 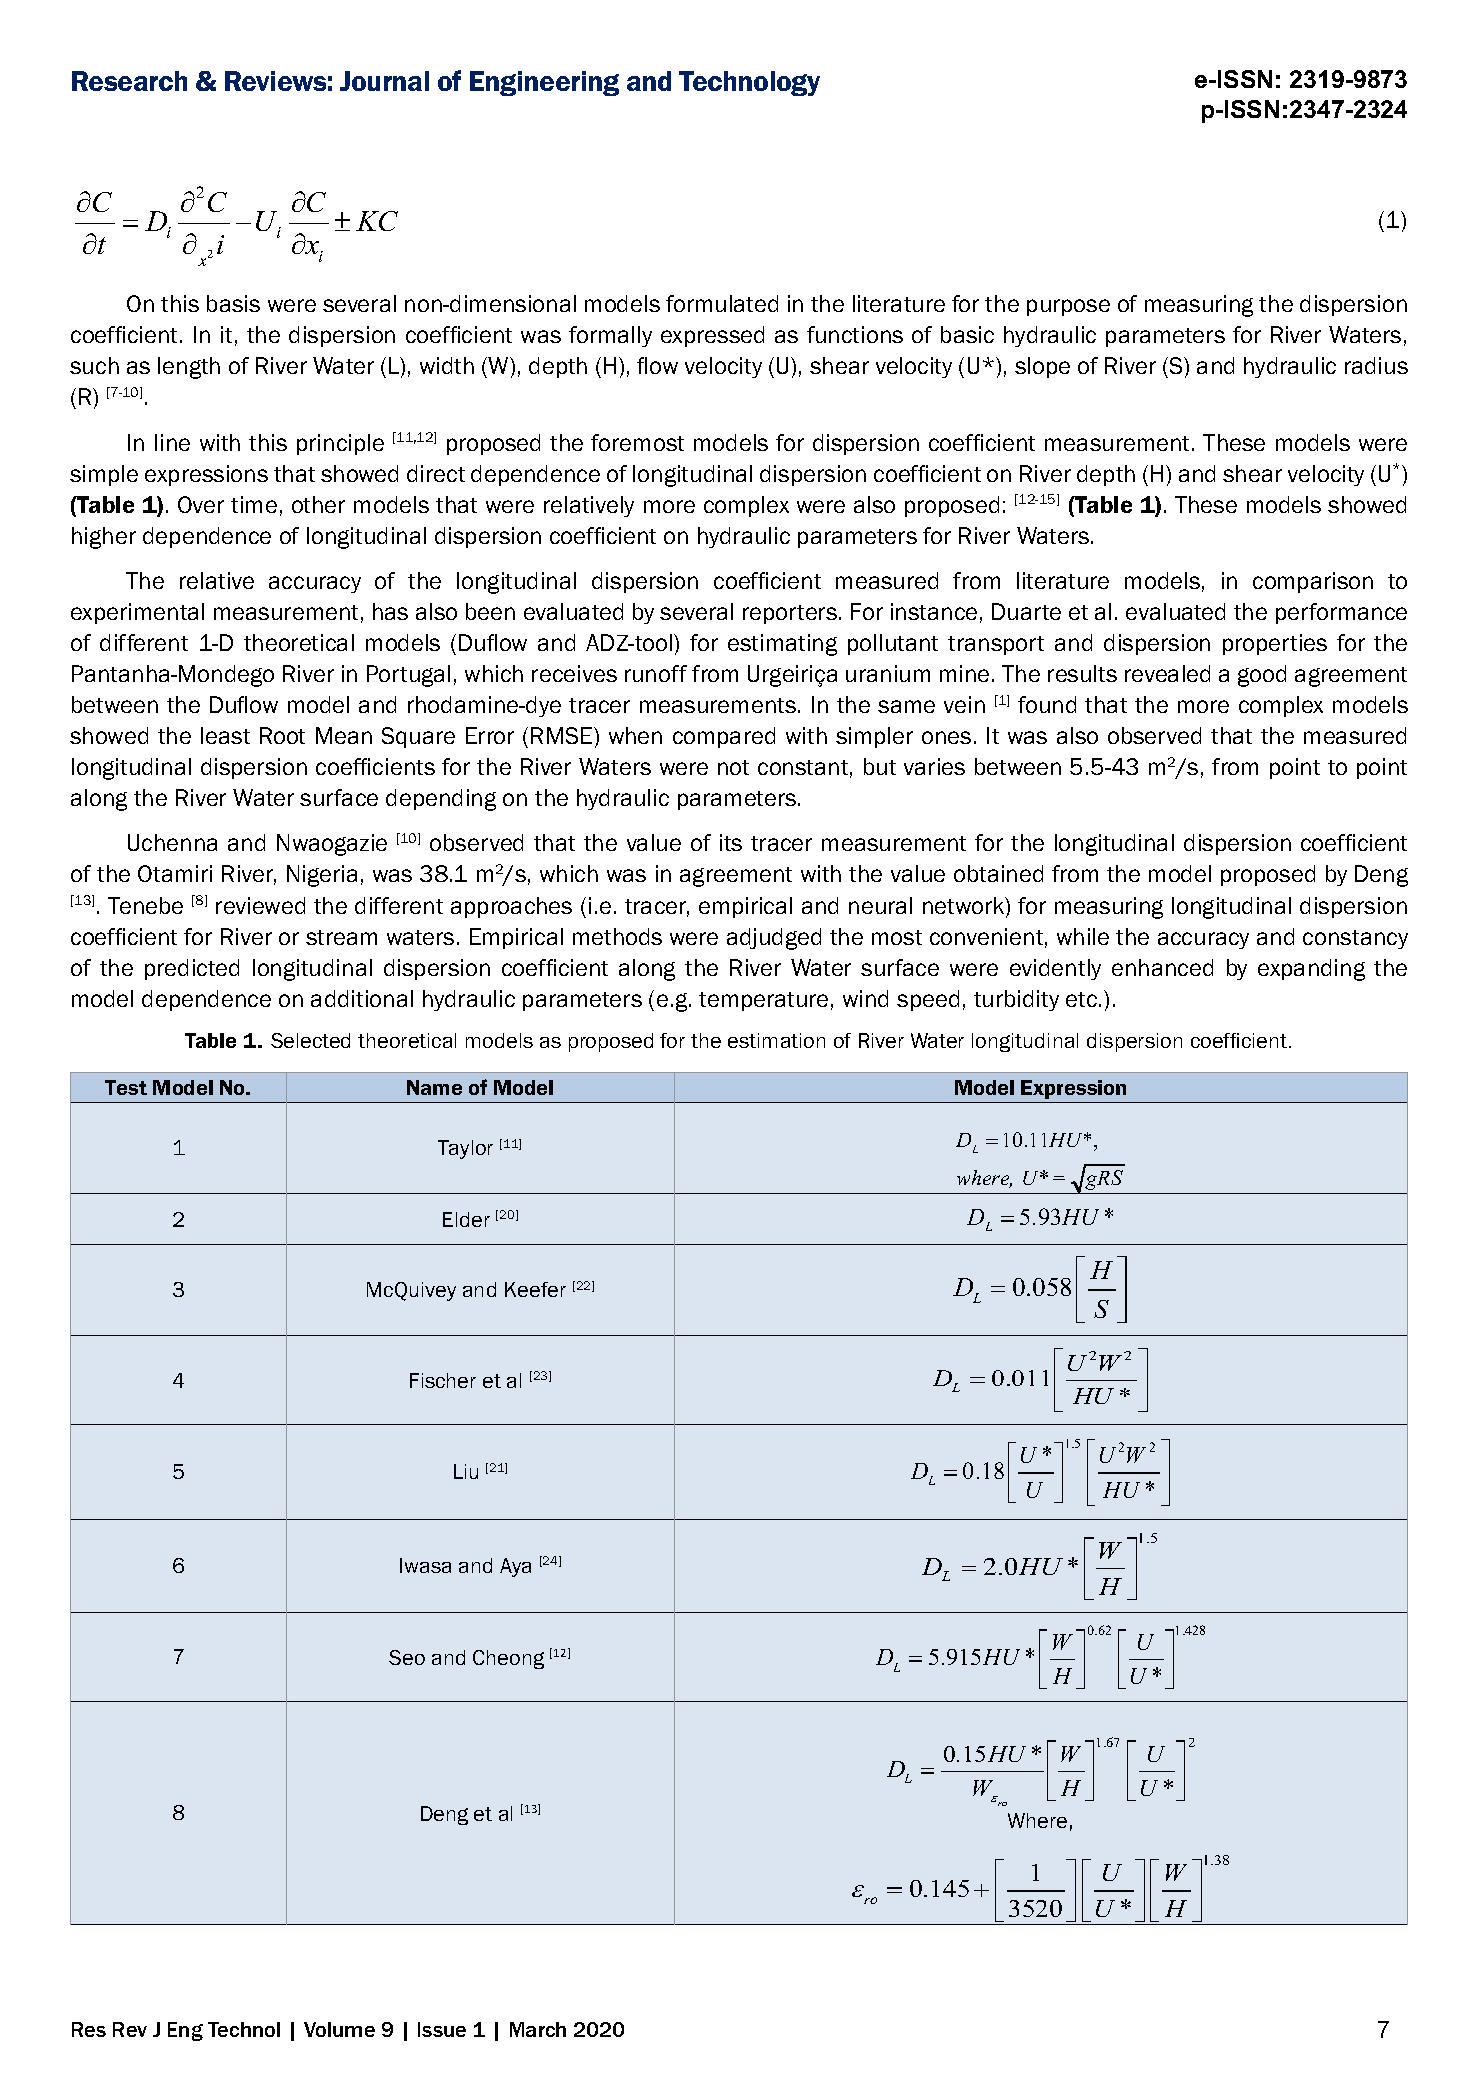 What do you see at coordinates (129, 81) in the page?
I see `Research` at bounding box center [129, 81].
